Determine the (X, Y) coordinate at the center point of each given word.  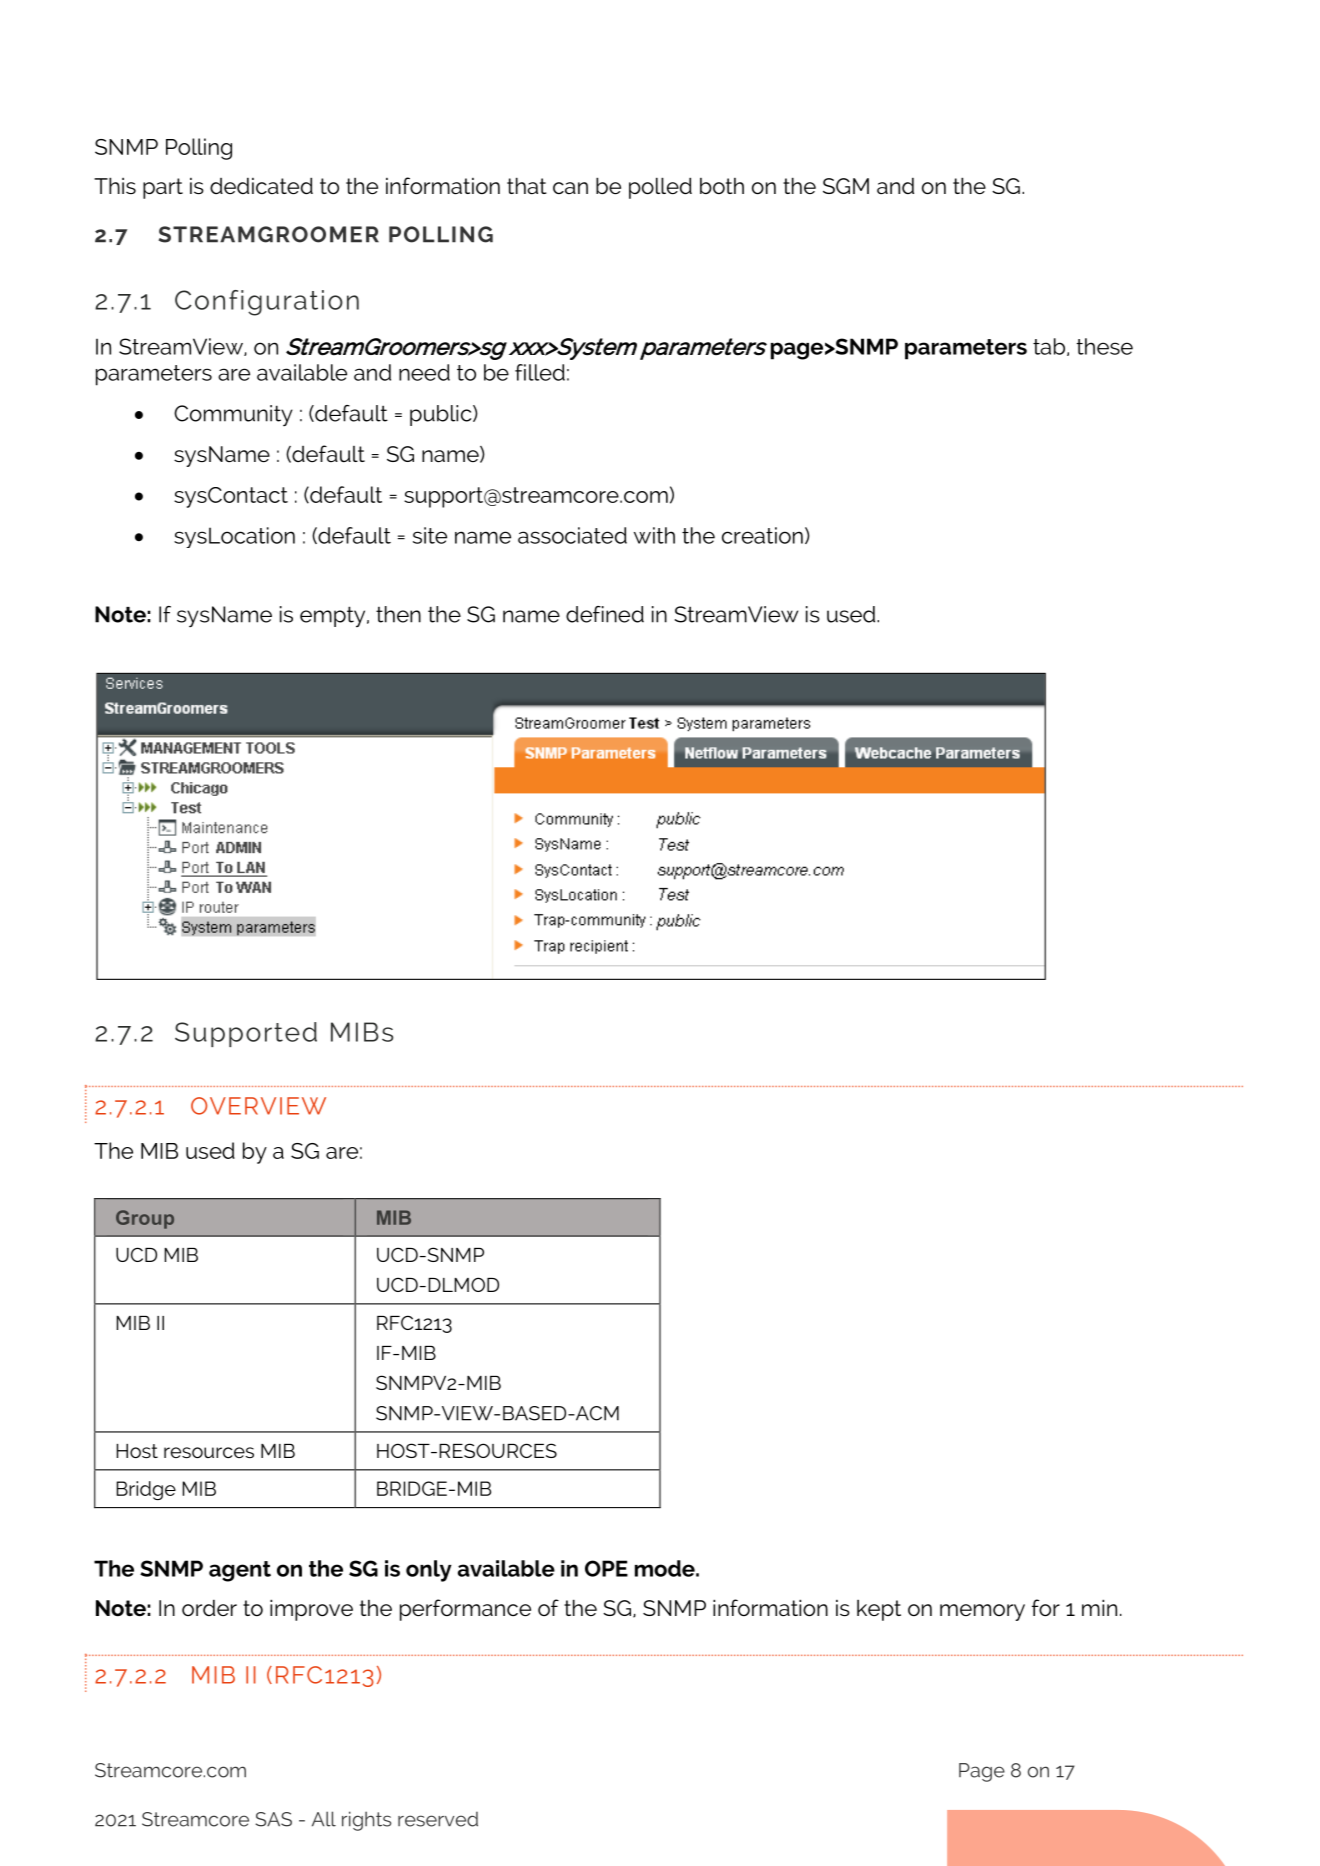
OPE (606, 1568)
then (398, 614)
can (570, 188)
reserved (438, 1819)
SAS (273, 1819)
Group (145, 1219)
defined (605, 614)
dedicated (261, 185)
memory (982, 1612)
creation (762, 535)
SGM (846, 186)
